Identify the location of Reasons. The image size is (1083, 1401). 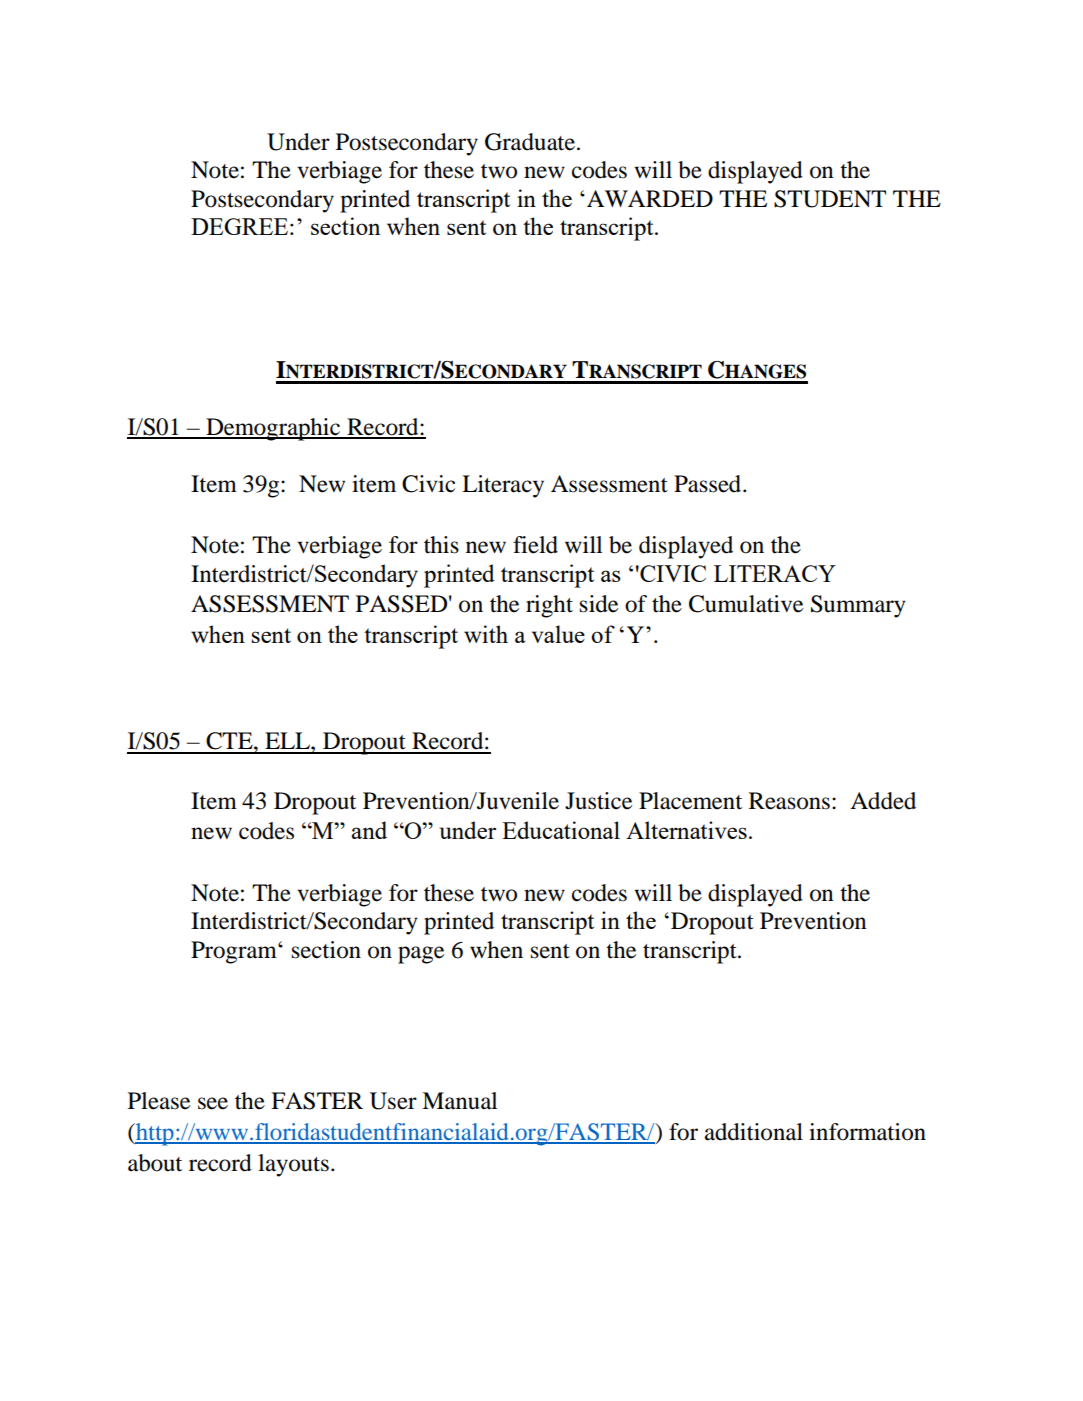
(789, 801).
